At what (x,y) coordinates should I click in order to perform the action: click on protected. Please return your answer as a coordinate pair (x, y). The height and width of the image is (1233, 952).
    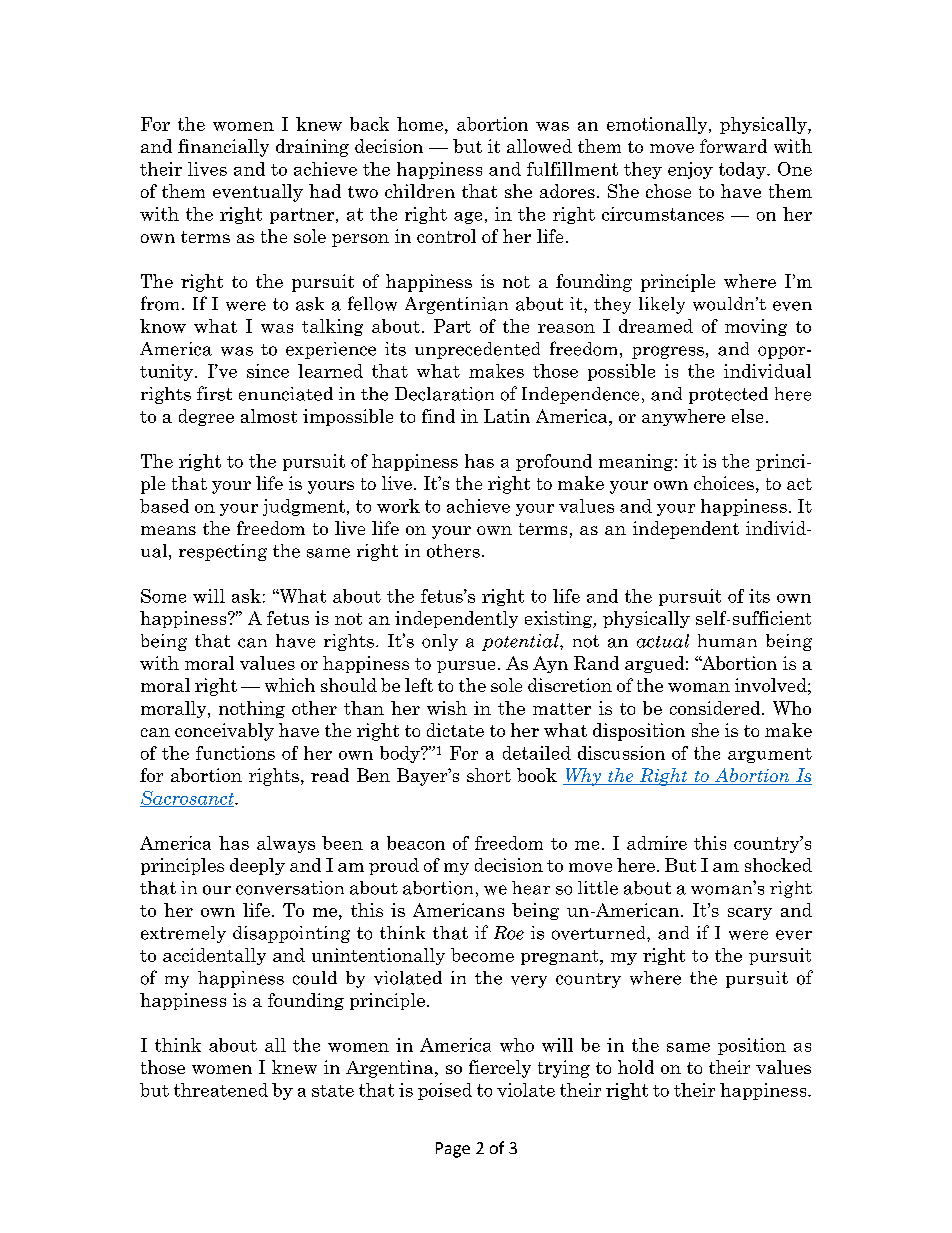
    Looking at the image, I should click on (728, 395).
